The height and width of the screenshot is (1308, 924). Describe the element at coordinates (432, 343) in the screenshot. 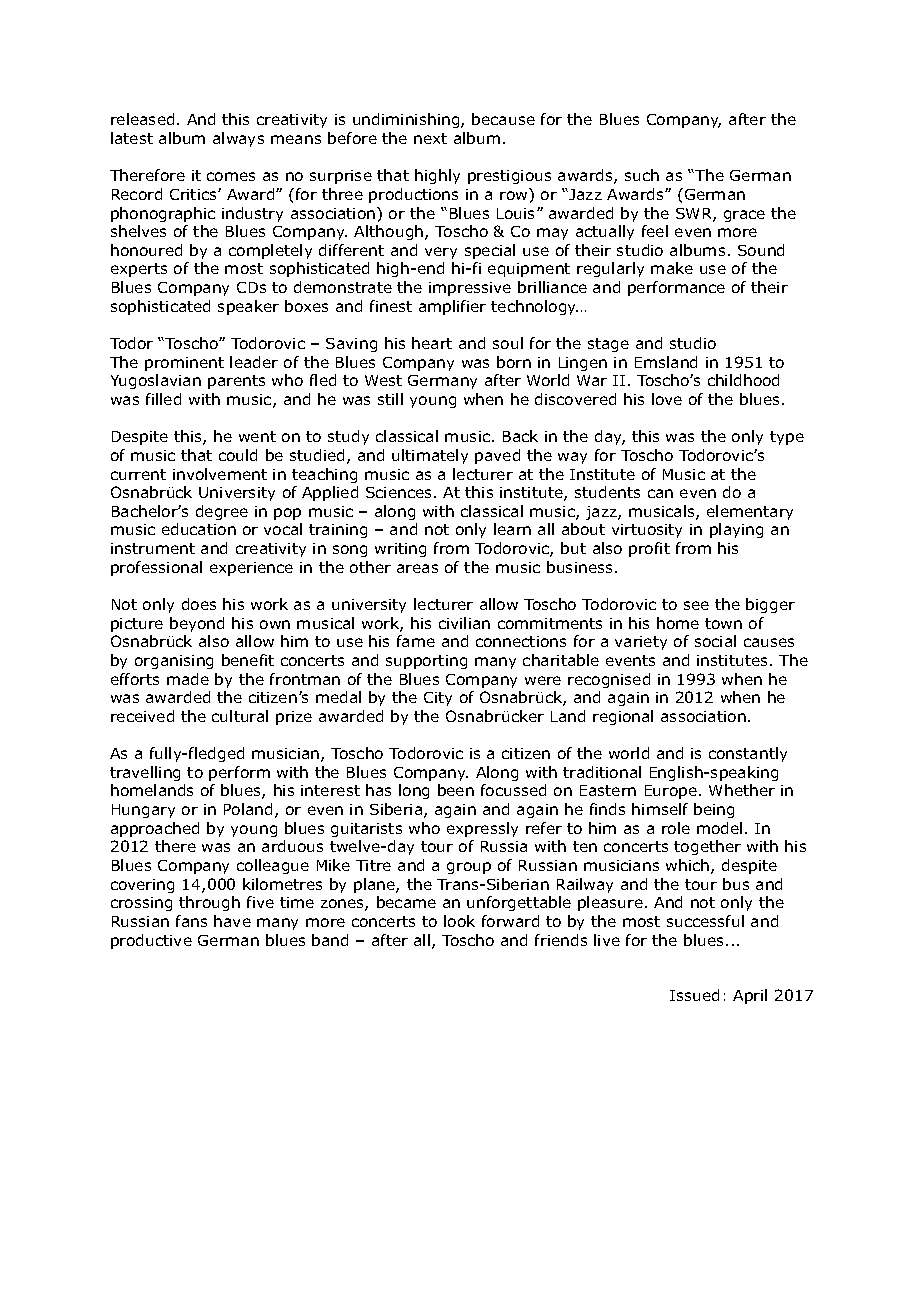

I see `heart` at that location.
